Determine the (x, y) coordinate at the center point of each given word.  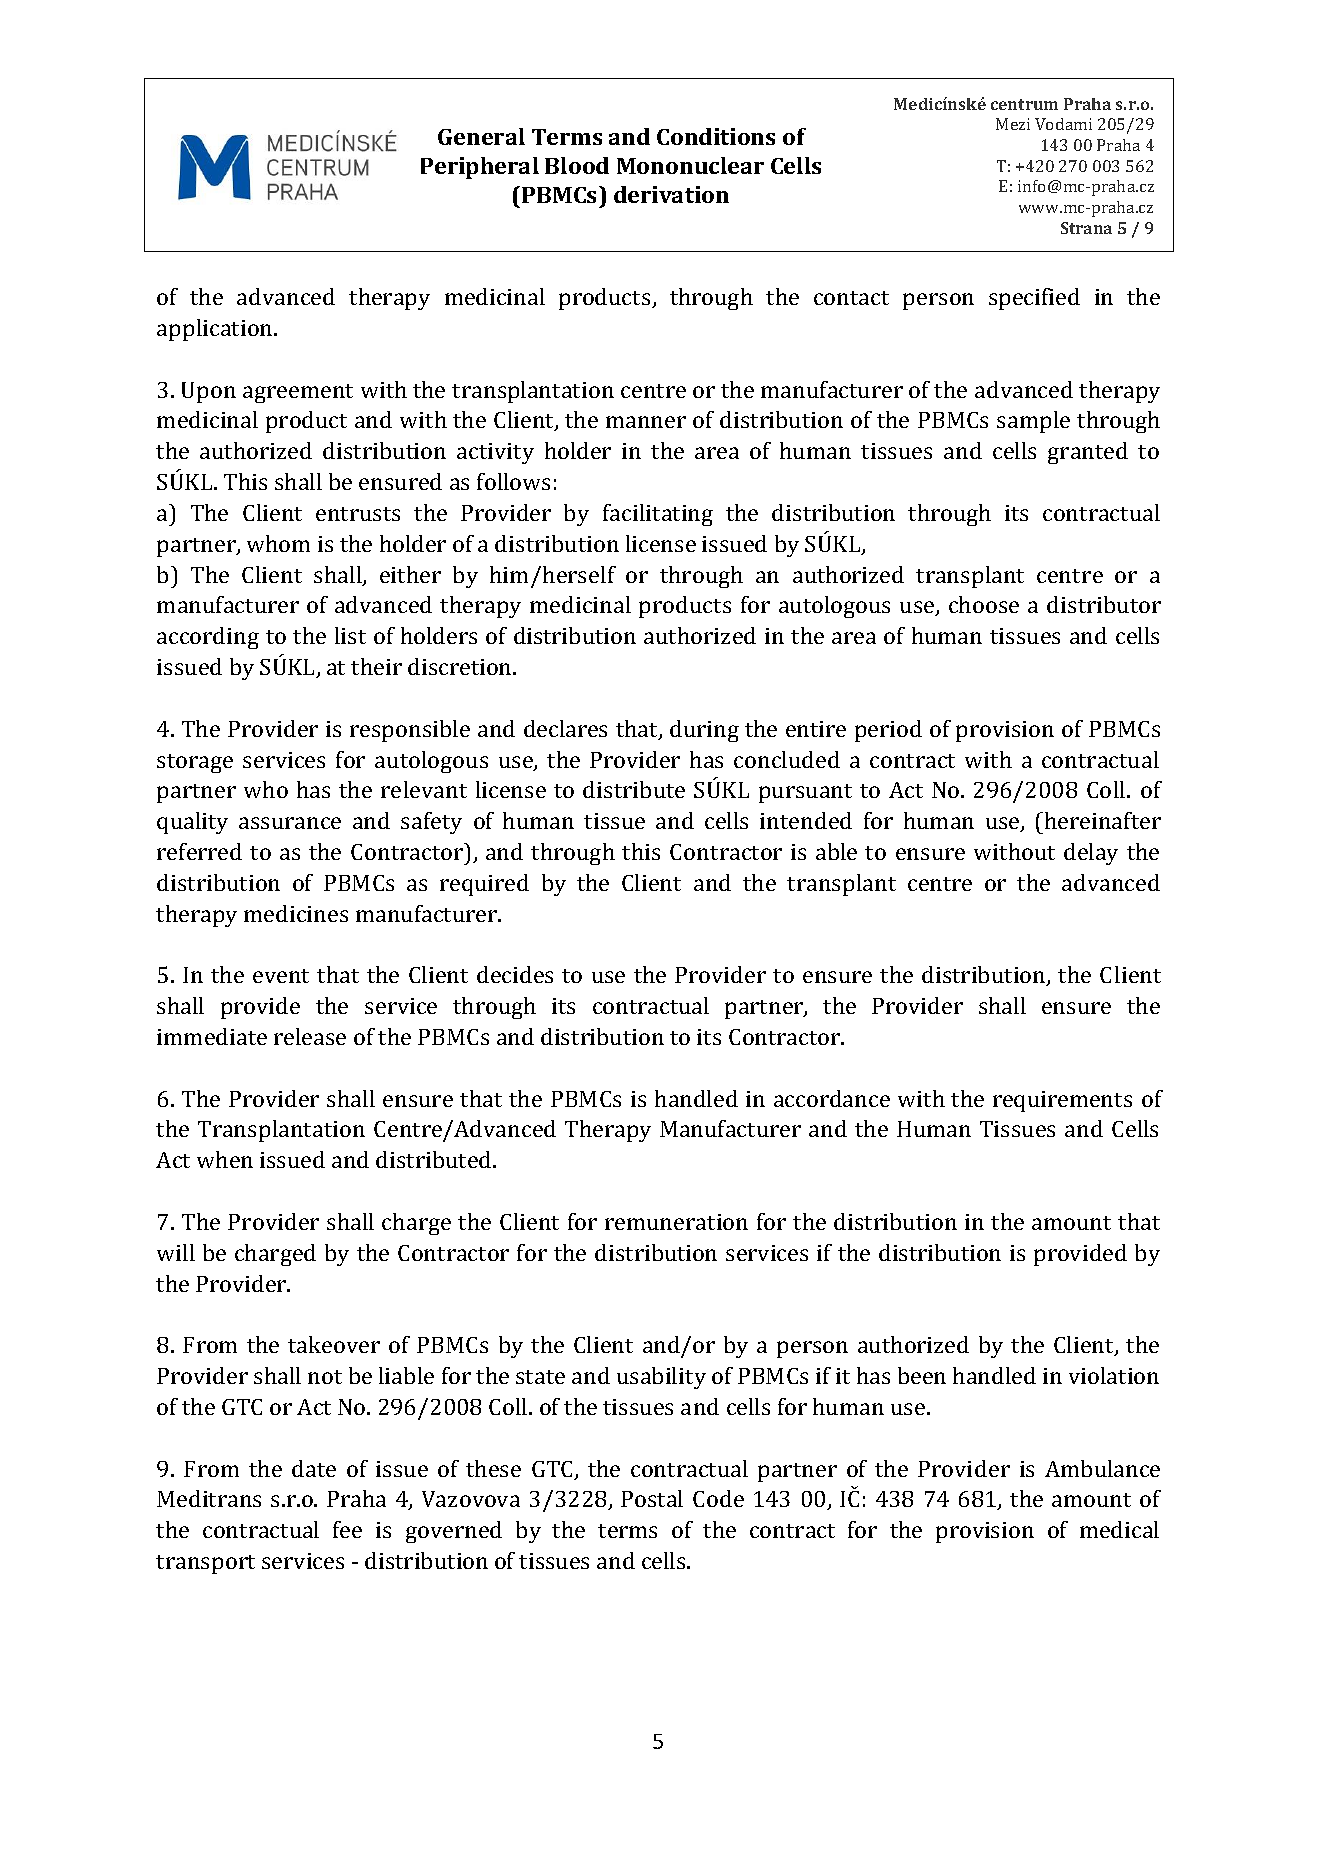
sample (1033, 422)
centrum (1024, 104)
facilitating (658, 515)
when (225, 1159)
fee (347, 1529)
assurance (290, 823)
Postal (652, 1498)
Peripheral (480, 168)
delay (1091, 854)
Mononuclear (690, 165)
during (704, 731)
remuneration (676, 1222)
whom (278, 543)
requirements (1062, 1101)
